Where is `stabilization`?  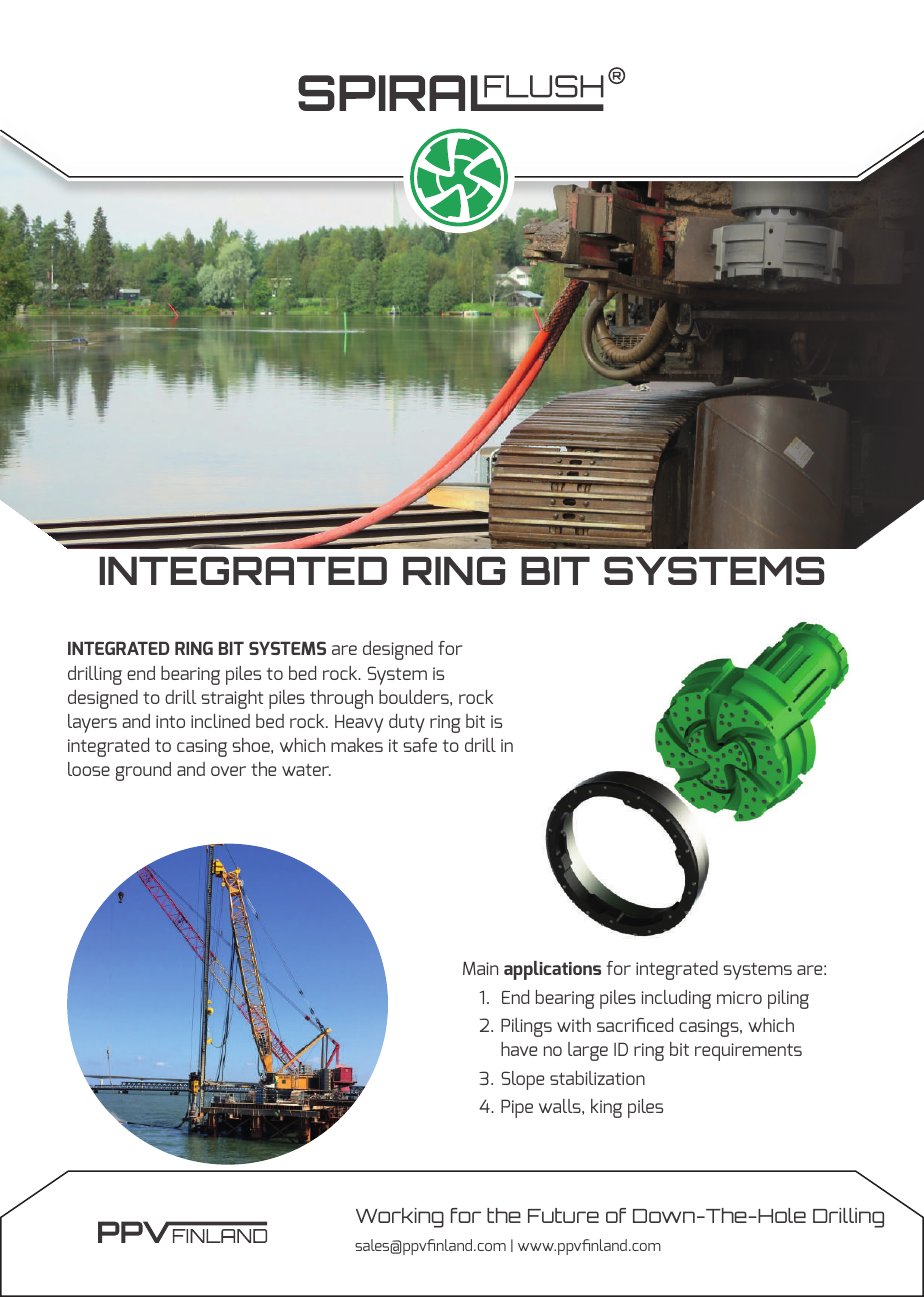
stabilization is located at coordinates (597, 1078).
